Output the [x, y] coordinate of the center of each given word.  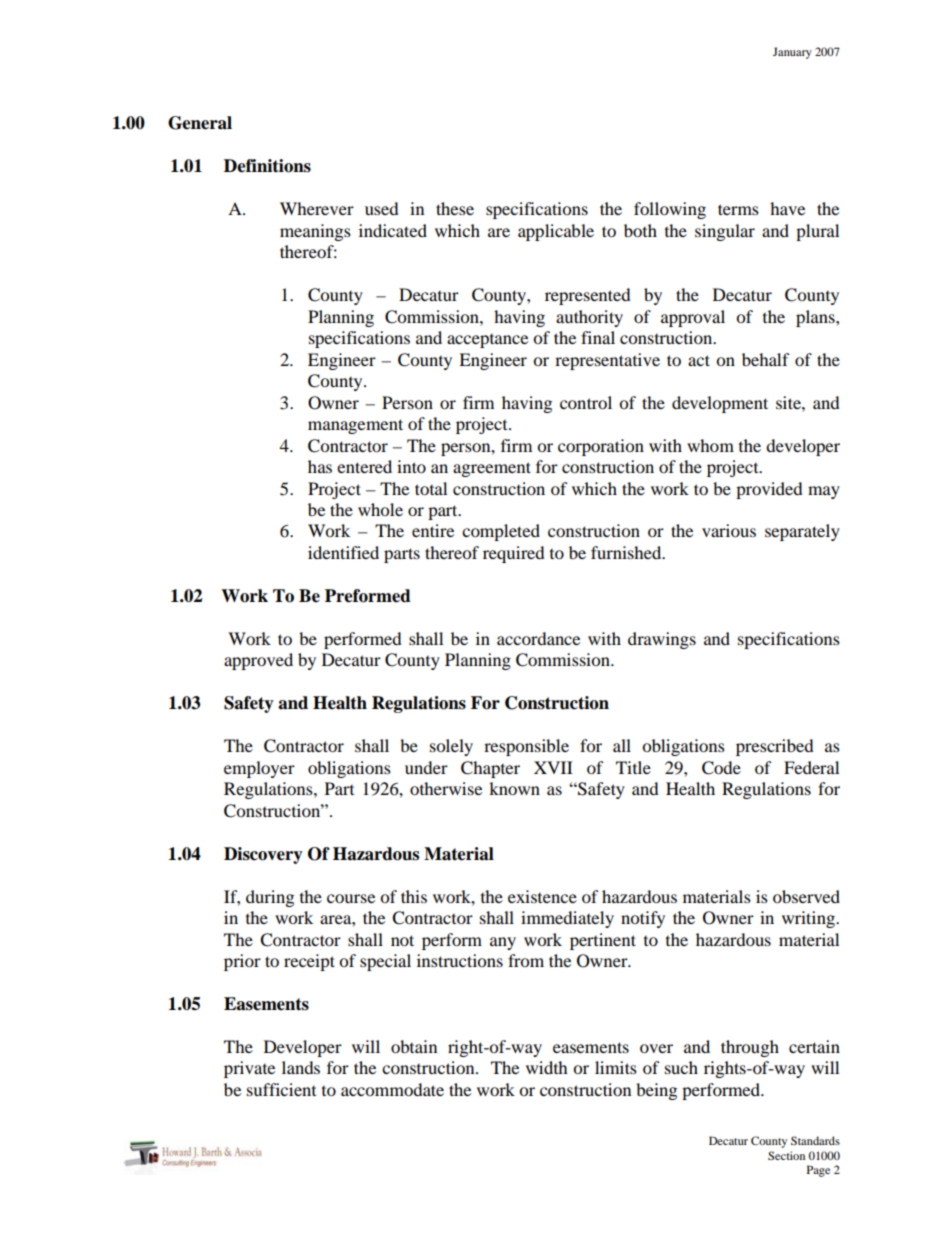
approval [693, 318]
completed [501, 532]
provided [769, 490]
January [792, 53]
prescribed [775, 747]
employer [259, 769]
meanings [315, 232]
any [503, 943]
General [200, 123]
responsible [526, 747]
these [455, 208]
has [320, 466]
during [270, 898]
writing [809, 919]
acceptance [487, 341]
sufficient [281, 1089]
